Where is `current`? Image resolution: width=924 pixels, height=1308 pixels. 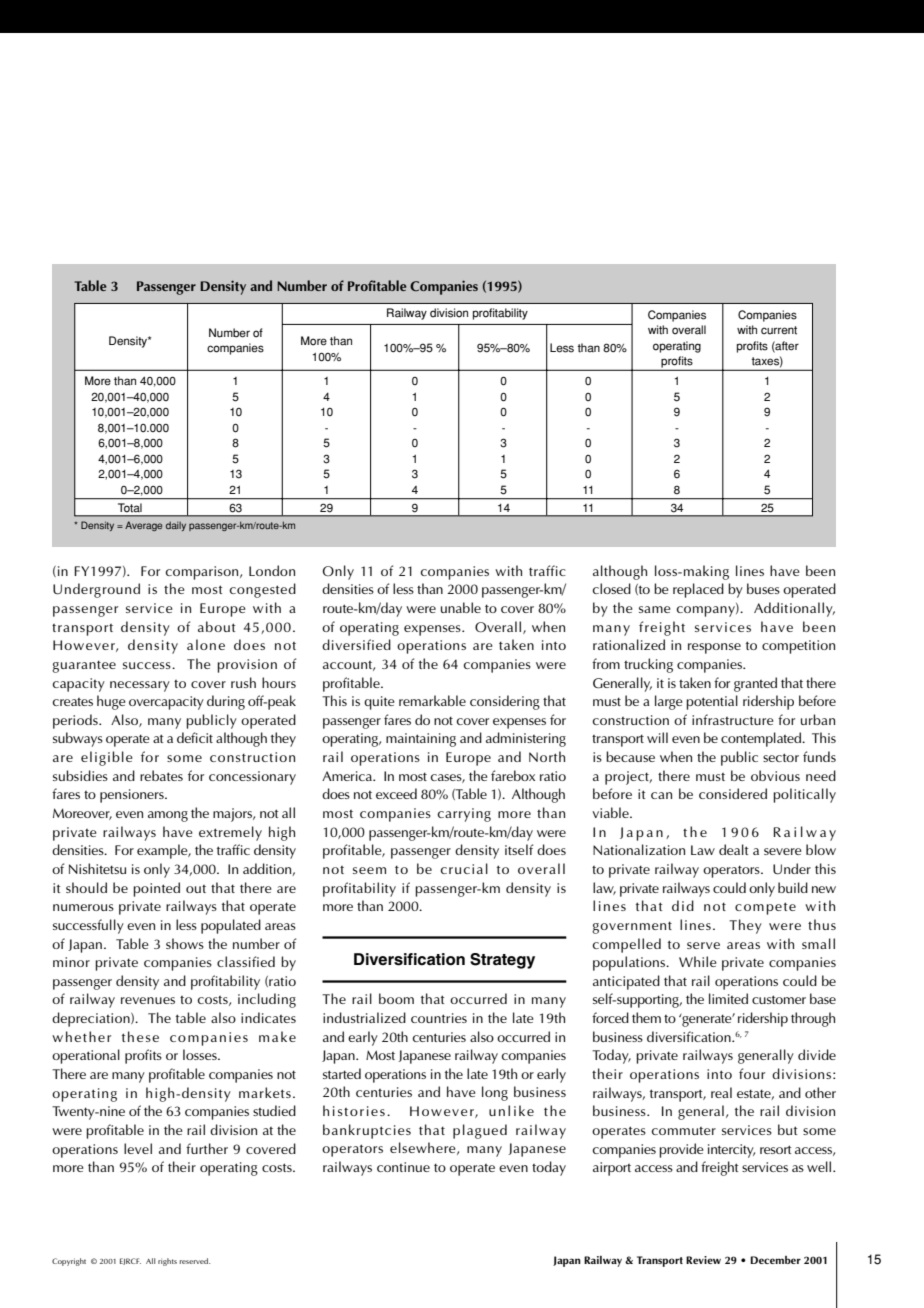
current is located at coordinates (779, 330).
